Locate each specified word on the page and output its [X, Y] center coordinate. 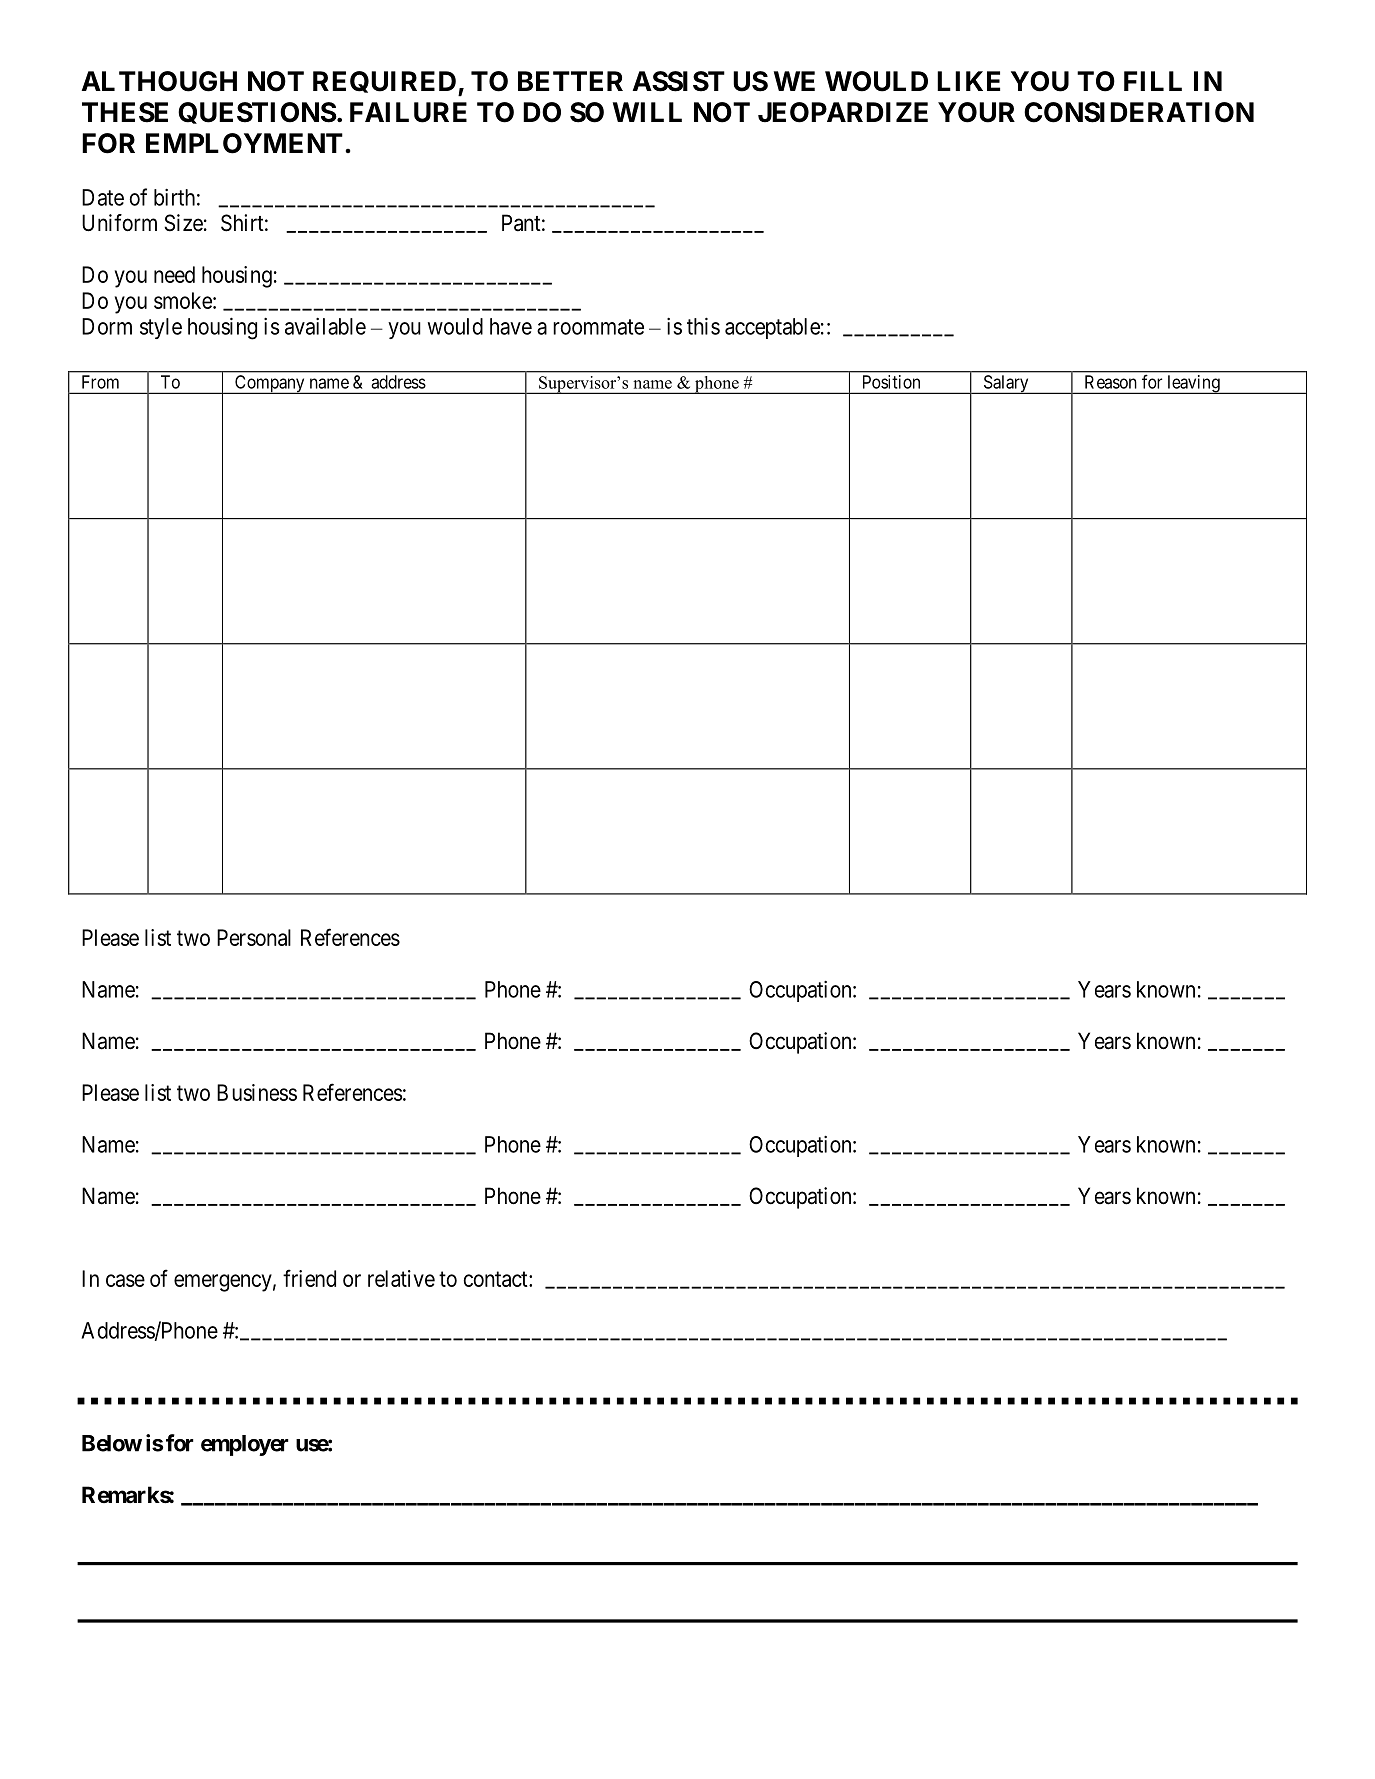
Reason [1110, 382]
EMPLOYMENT [244, 143]
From [100, 382]
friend [309, 1278]
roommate [598, 327]
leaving [1193, 384]
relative [401, 1278]
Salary [1006, 384]
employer [245, 1445]
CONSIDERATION [1139, 112]
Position [891, 382]
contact [496, 1279]
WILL [647, 112]
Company [270, 384]
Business [257, 1092]
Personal [254, 937]
